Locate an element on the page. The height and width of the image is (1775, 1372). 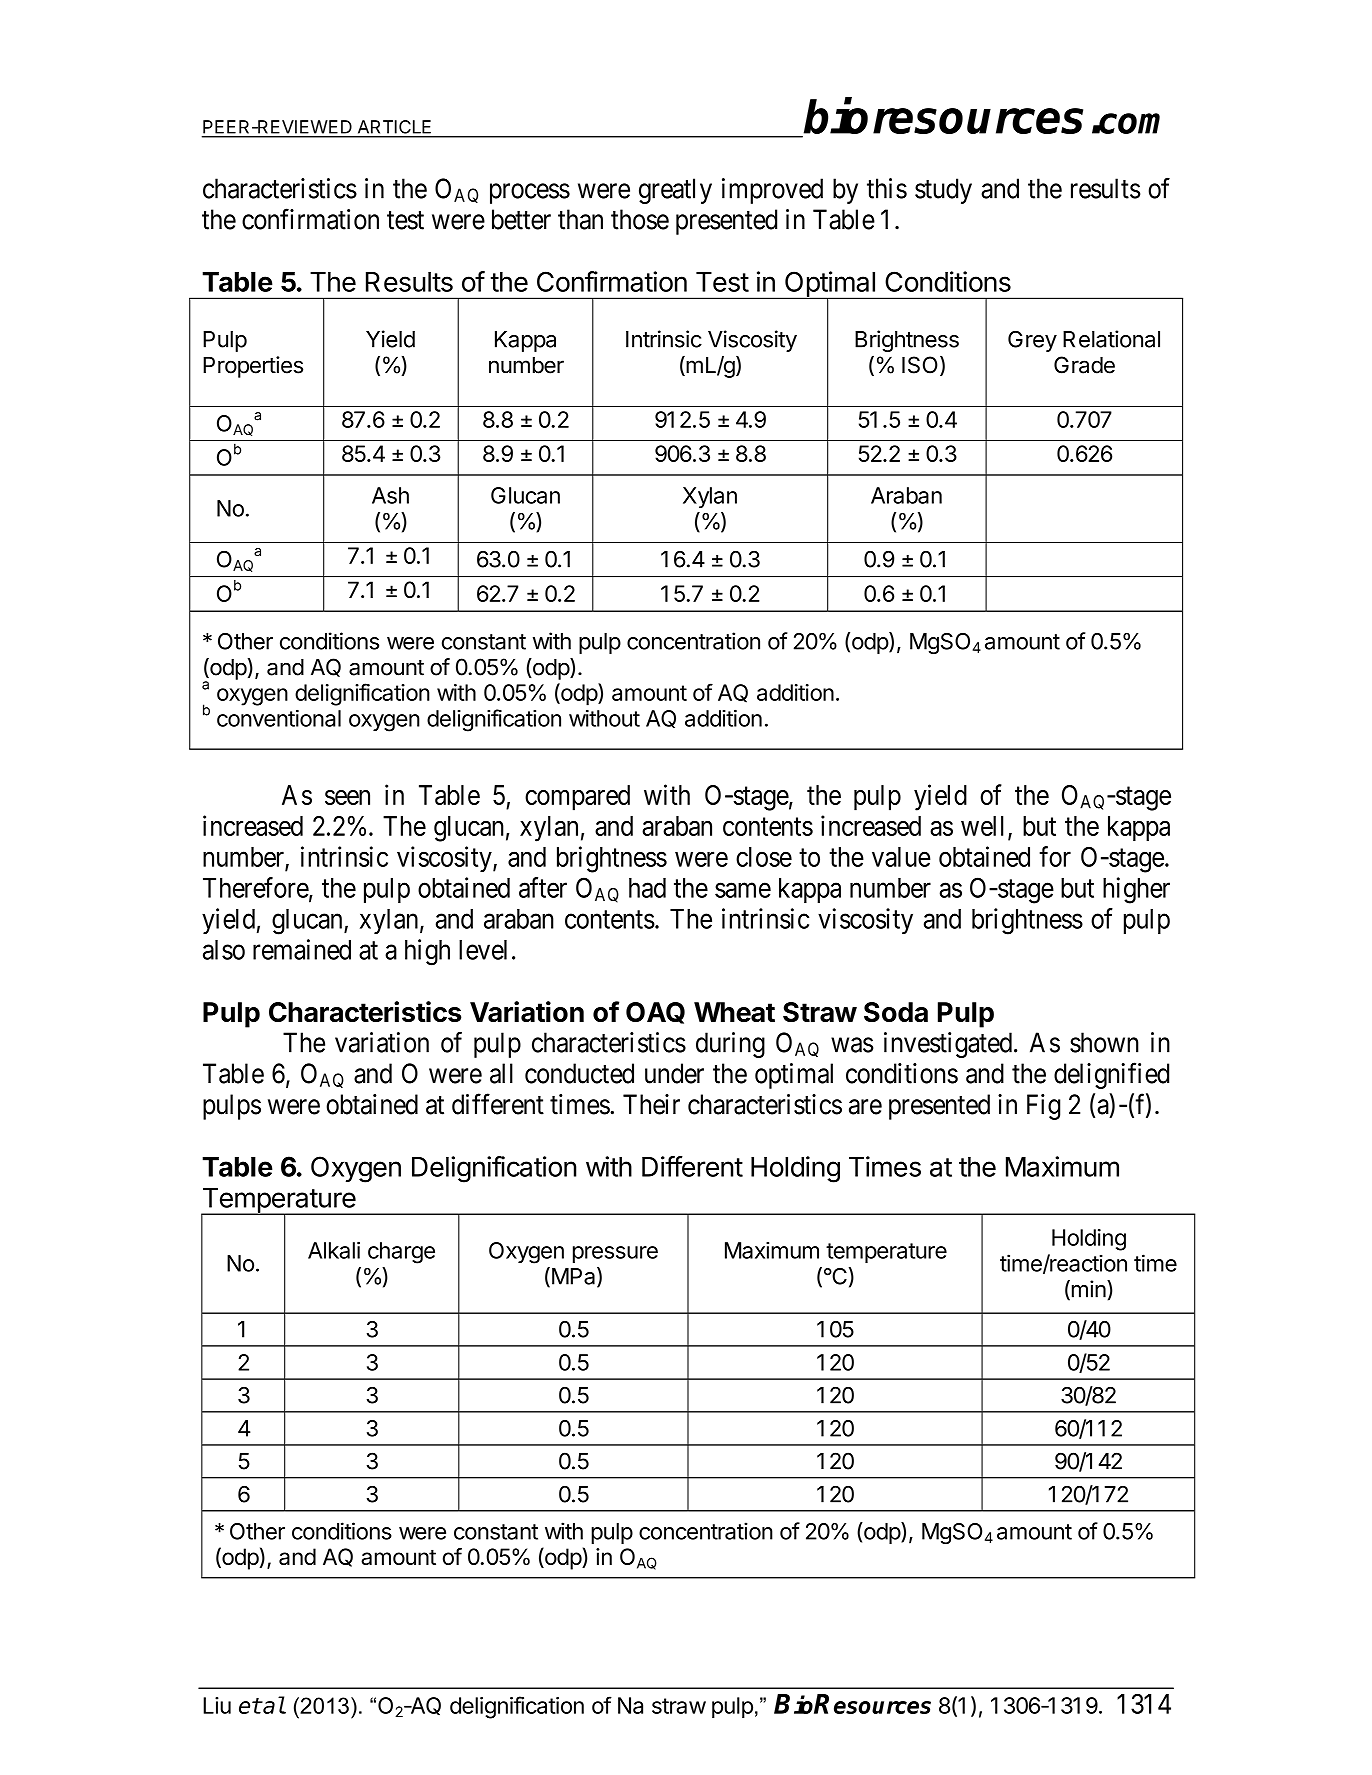
investigated is located at coordinates (948, 1045).
